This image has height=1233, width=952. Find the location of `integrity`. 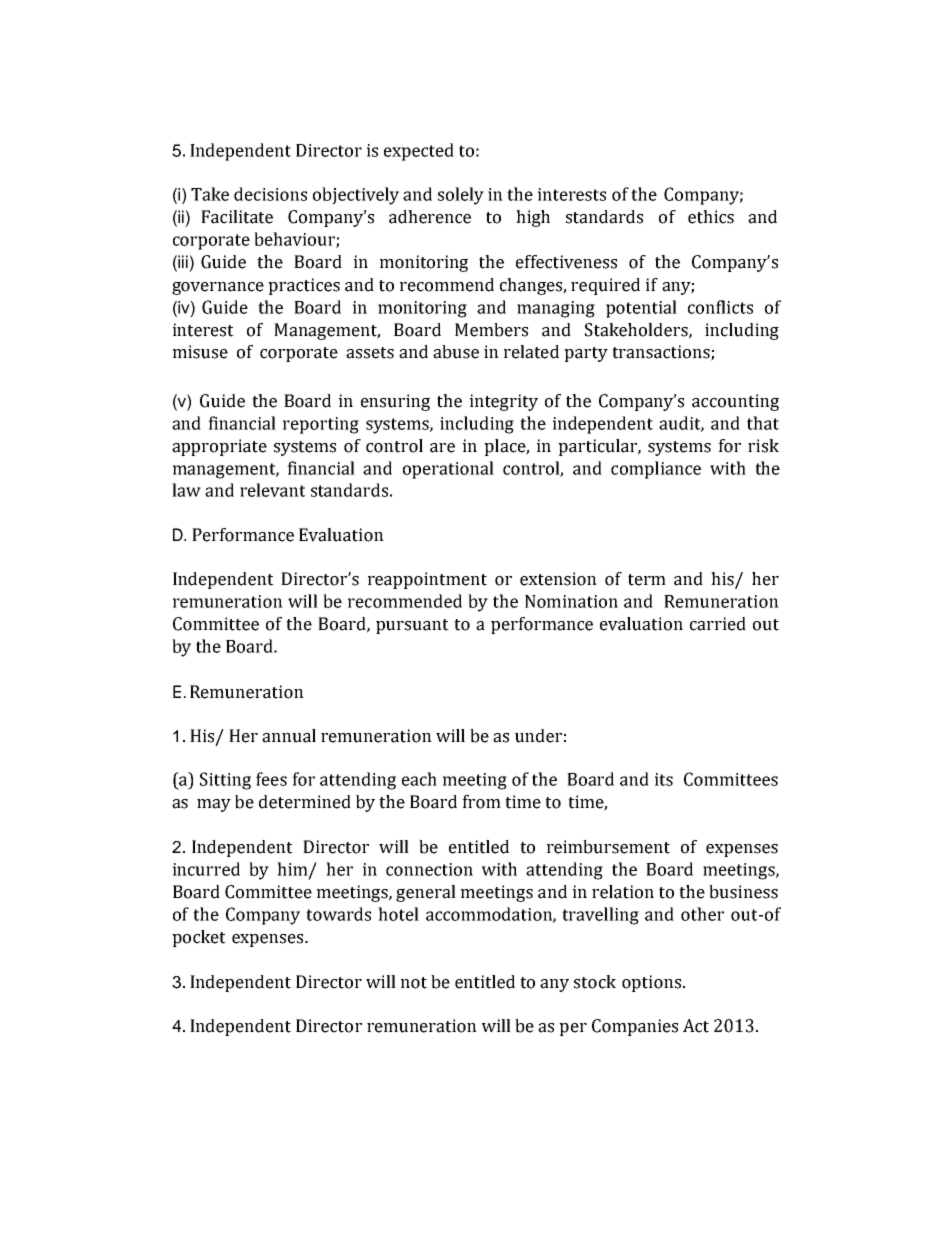

integrity is located at coordinates (504, 402).
